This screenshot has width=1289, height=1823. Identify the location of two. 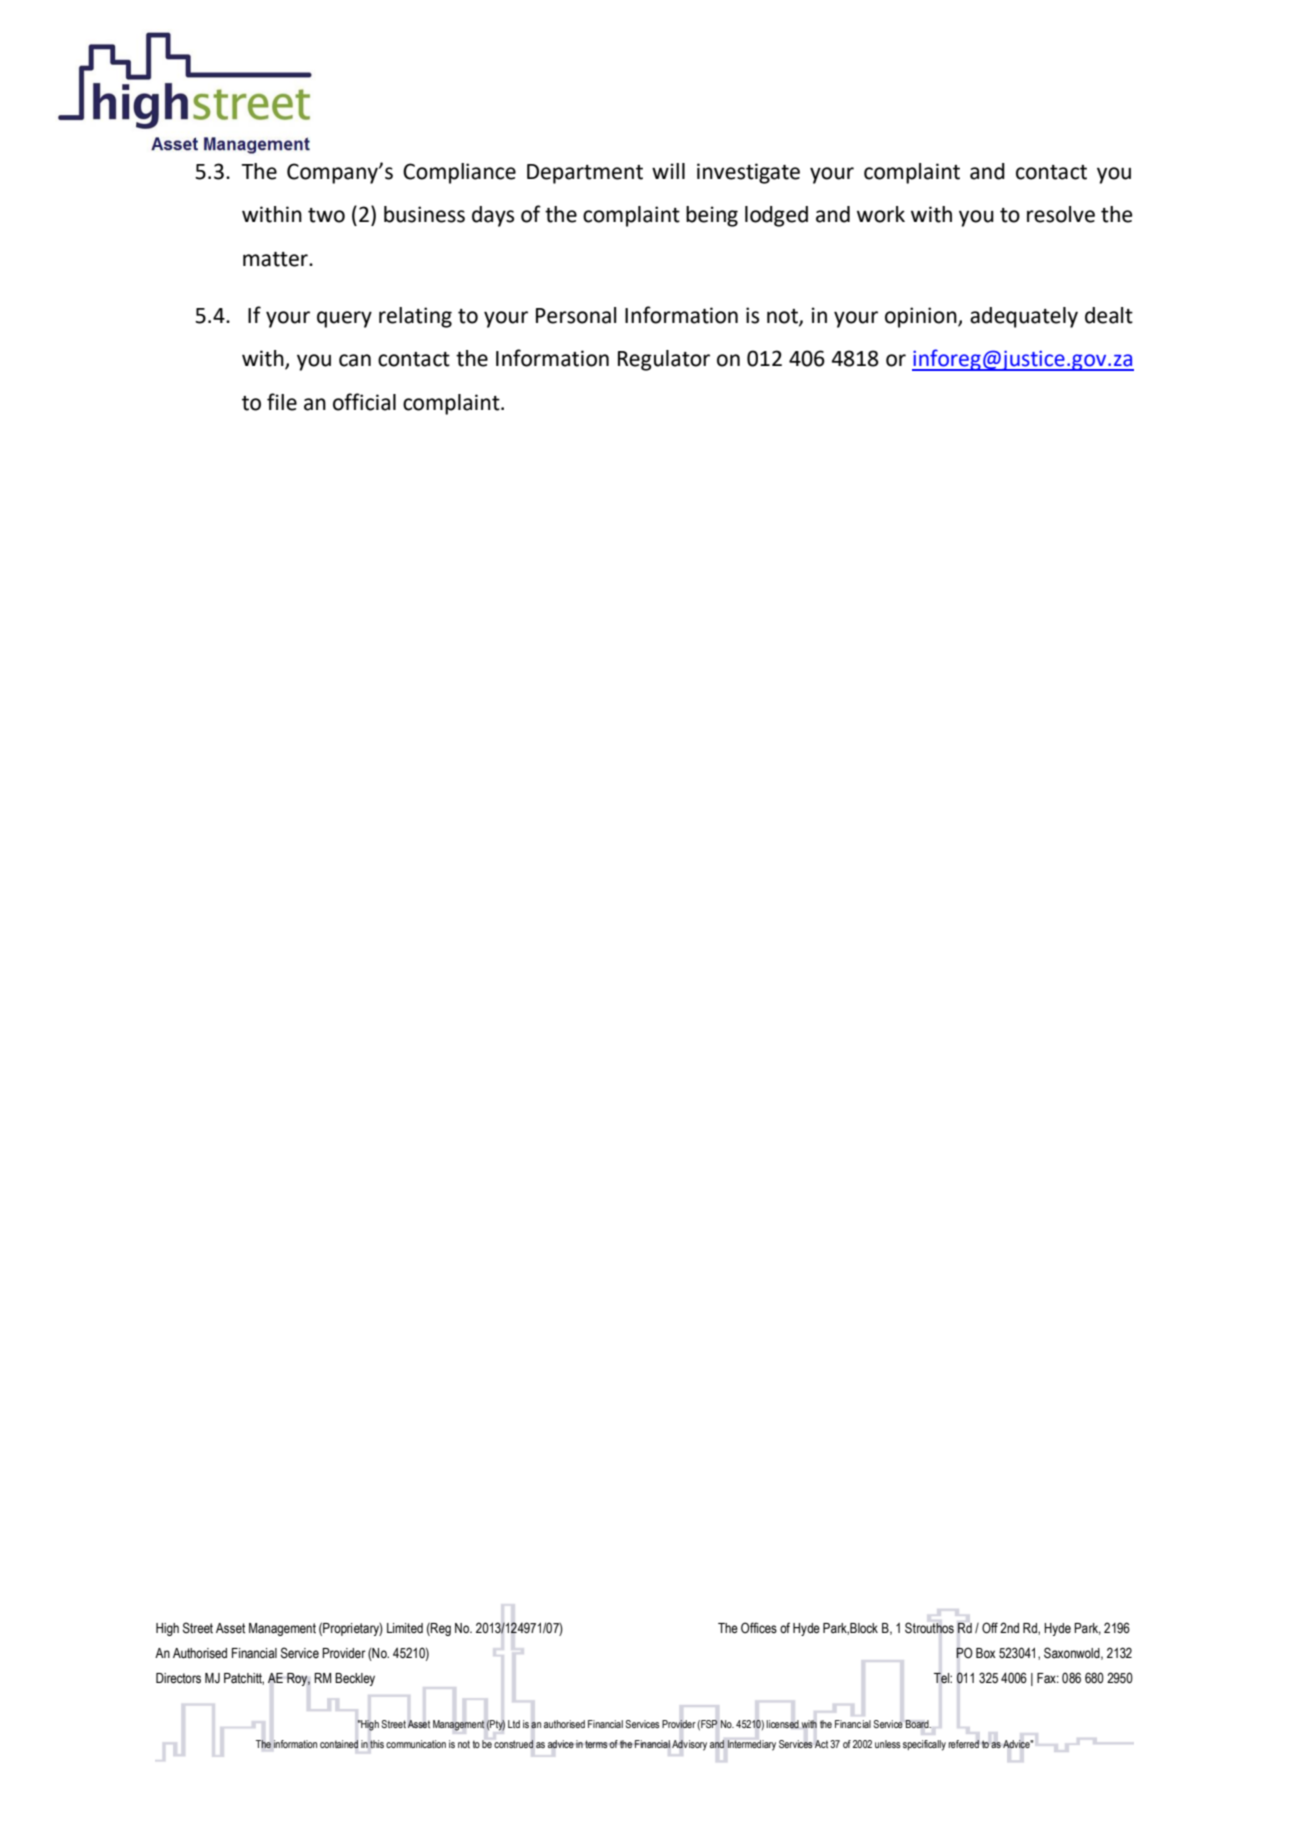
(326, 215).
